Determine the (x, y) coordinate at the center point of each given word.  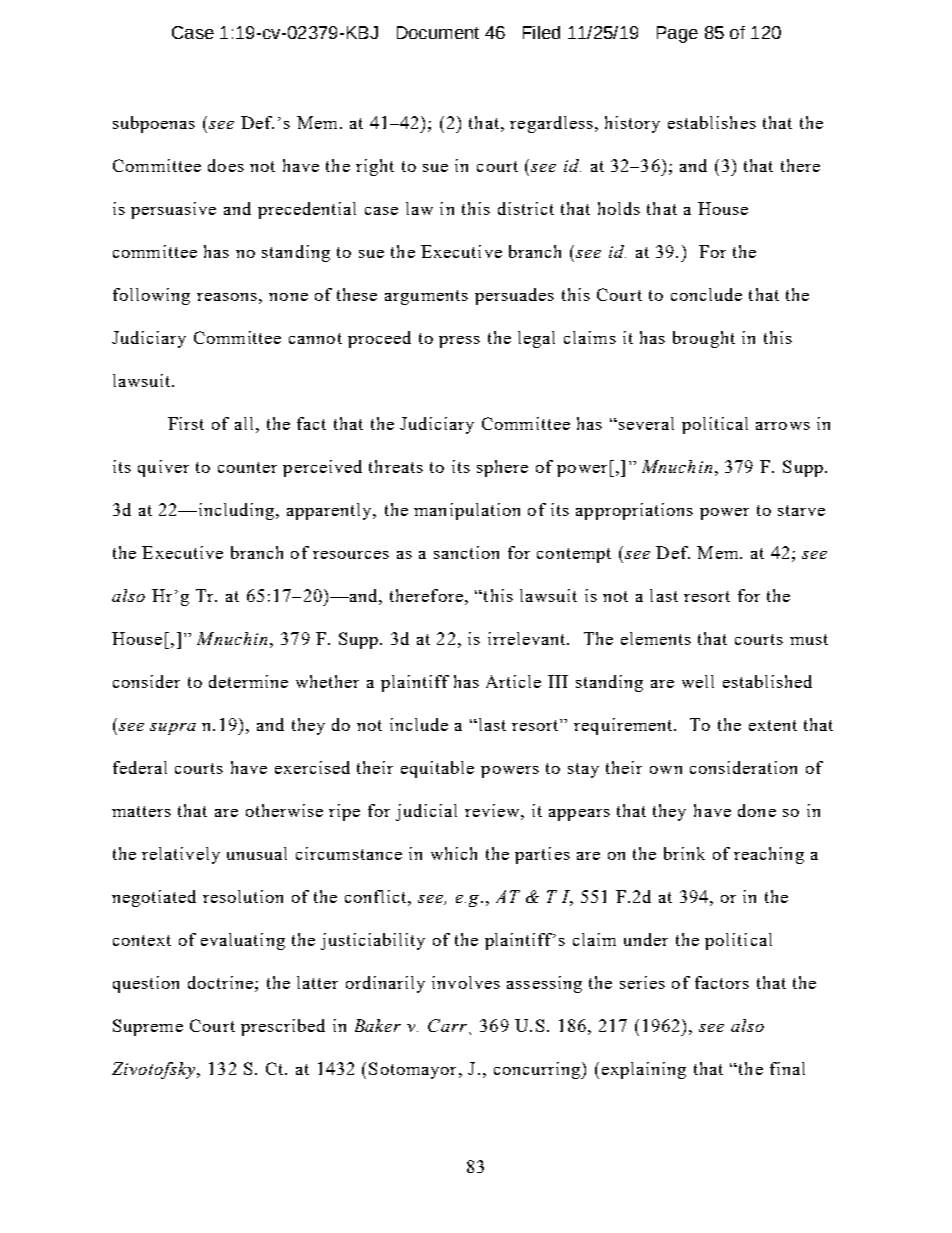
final (787, 1068)
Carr (447, 1025)
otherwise (284, 810)
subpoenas (154, 124)
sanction (466, 552)
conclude (706, 294)
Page (677, 34)
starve (801, 510)
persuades (514, 296)
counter (247, 467)
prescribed (283, 1027)
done (757, 810)
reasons (227, 297)
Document (438, 32)
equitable (437, 769)
